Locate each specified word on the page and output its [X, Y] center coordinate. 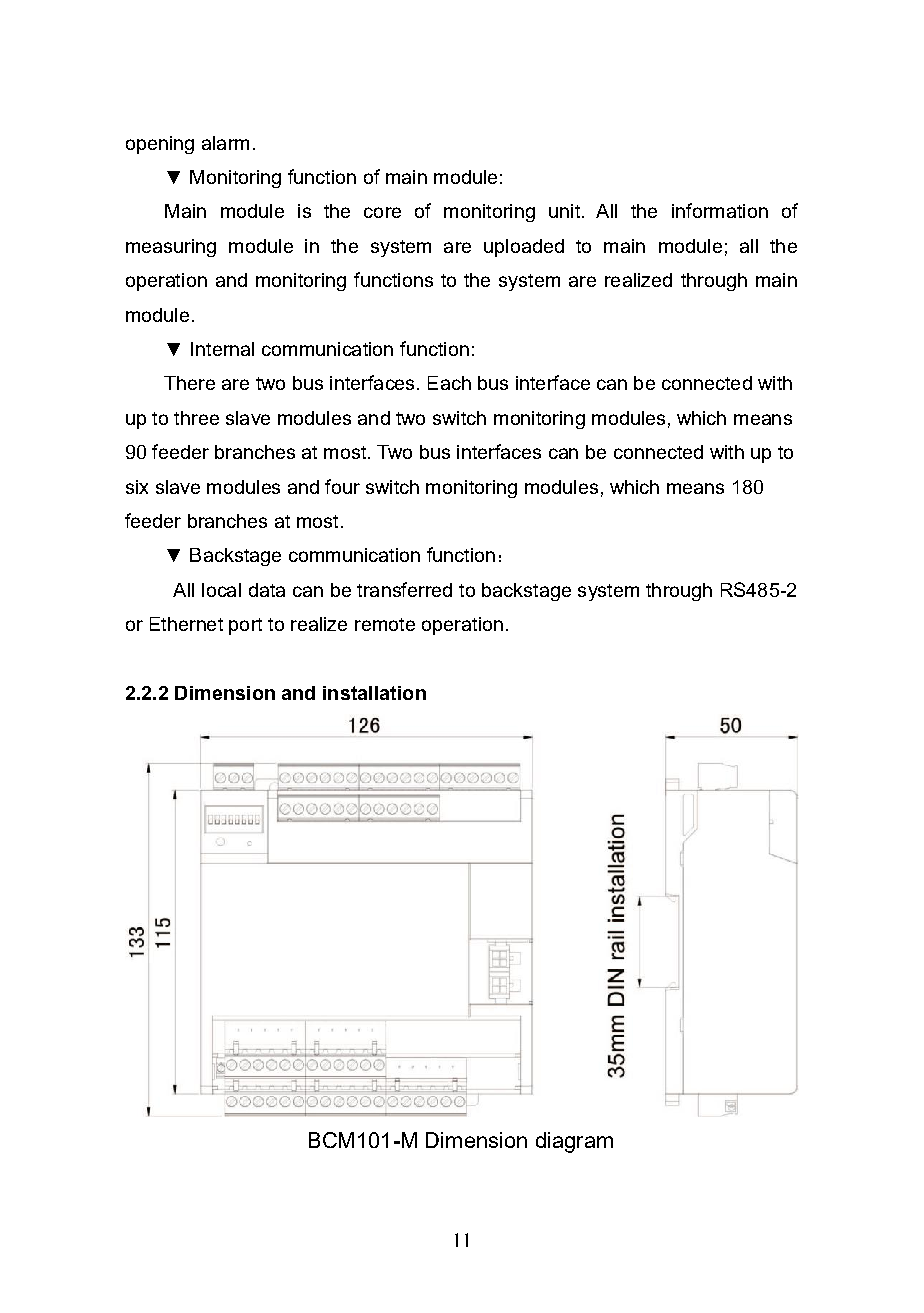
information [720, 210]
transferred [404, 589]
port [245, 626]
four [342, 486]
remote [385, 624]
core [382, 212]
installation [374, 693]
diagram [574, 1142]
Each [449, 383]
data [267, 590]
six [137, 487]
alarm [225, 143]
